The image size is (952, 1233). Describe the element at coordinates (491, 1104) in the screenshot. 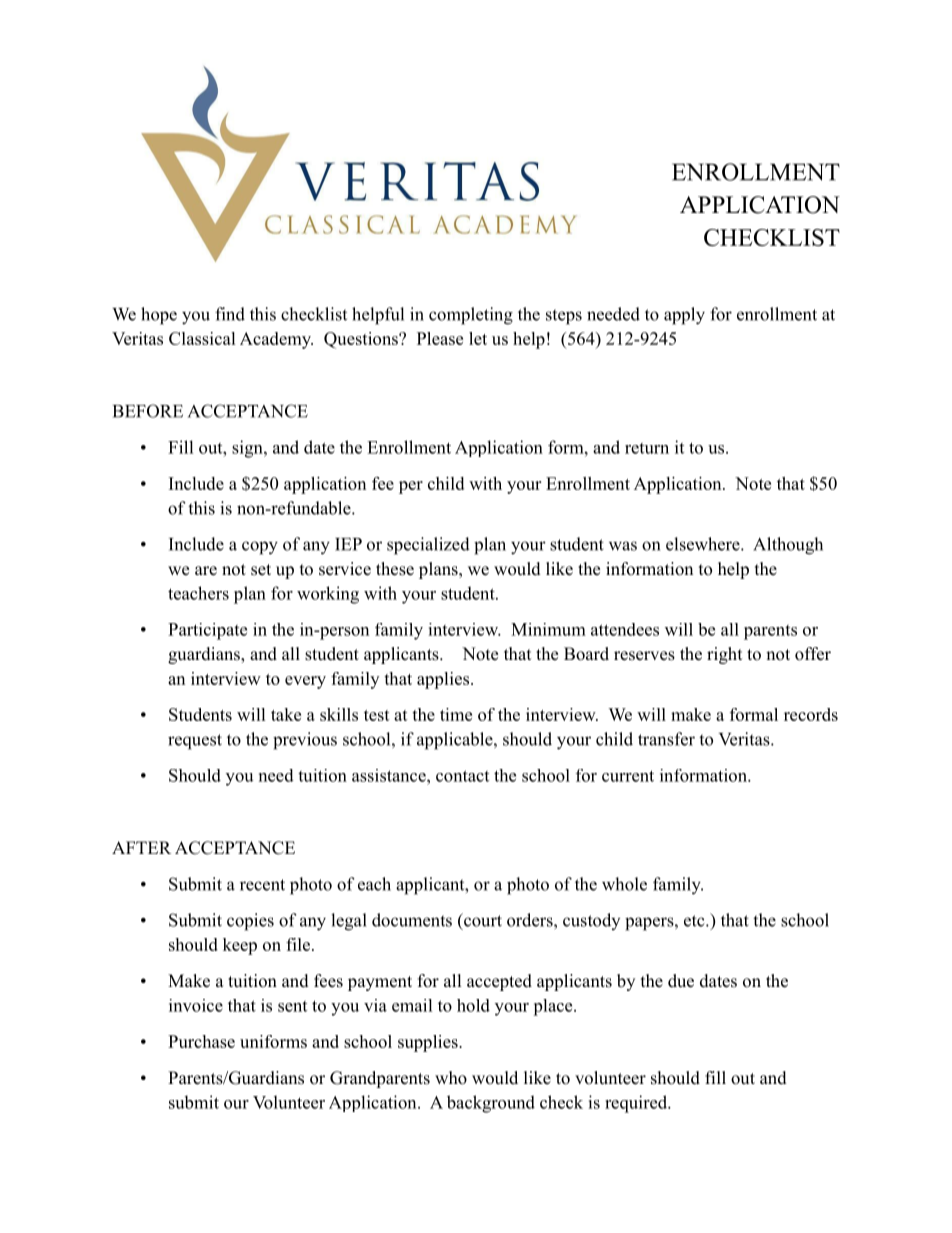

I see `background` at that location.
